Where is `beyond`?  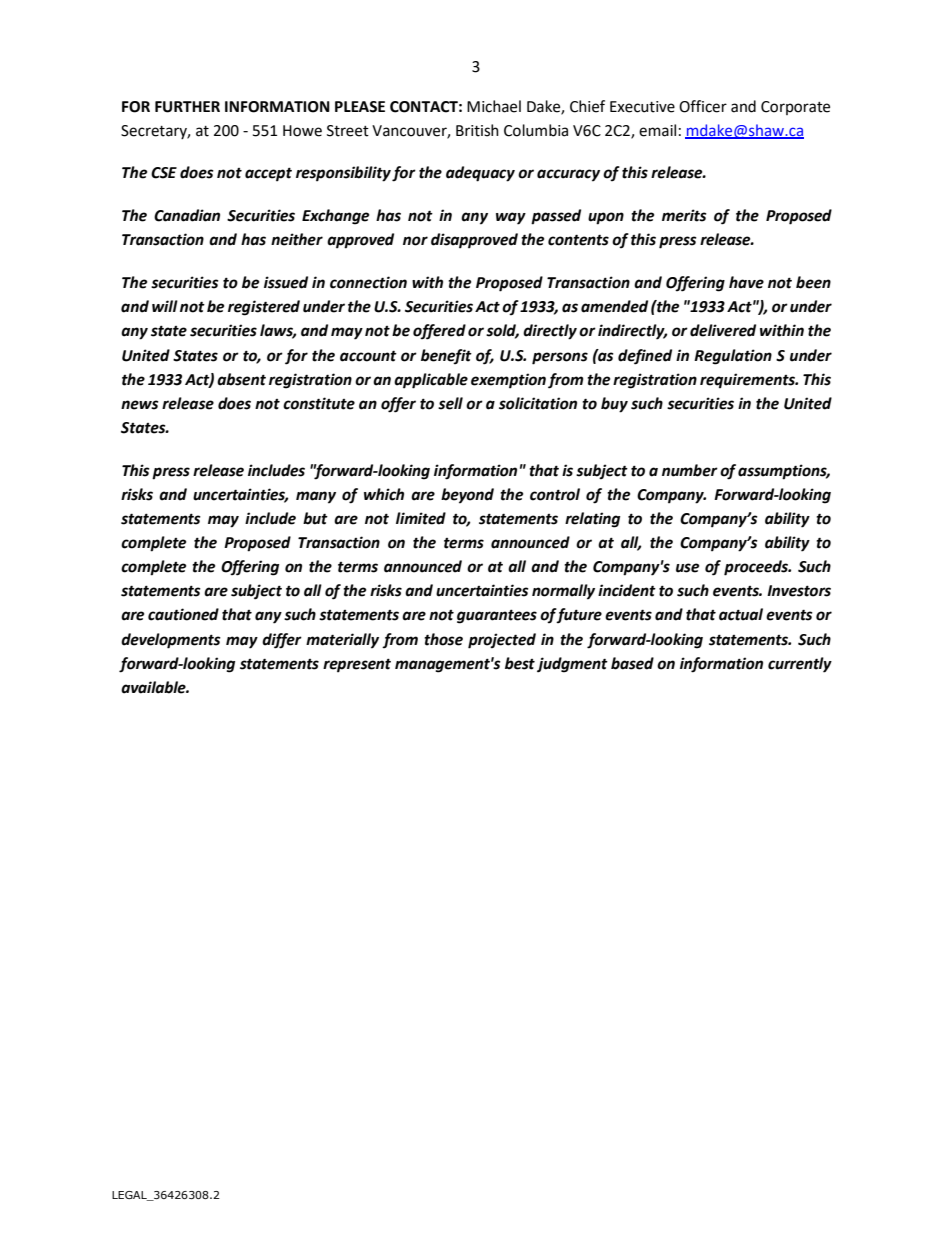
beyond is located at coordinates (467, 496).
